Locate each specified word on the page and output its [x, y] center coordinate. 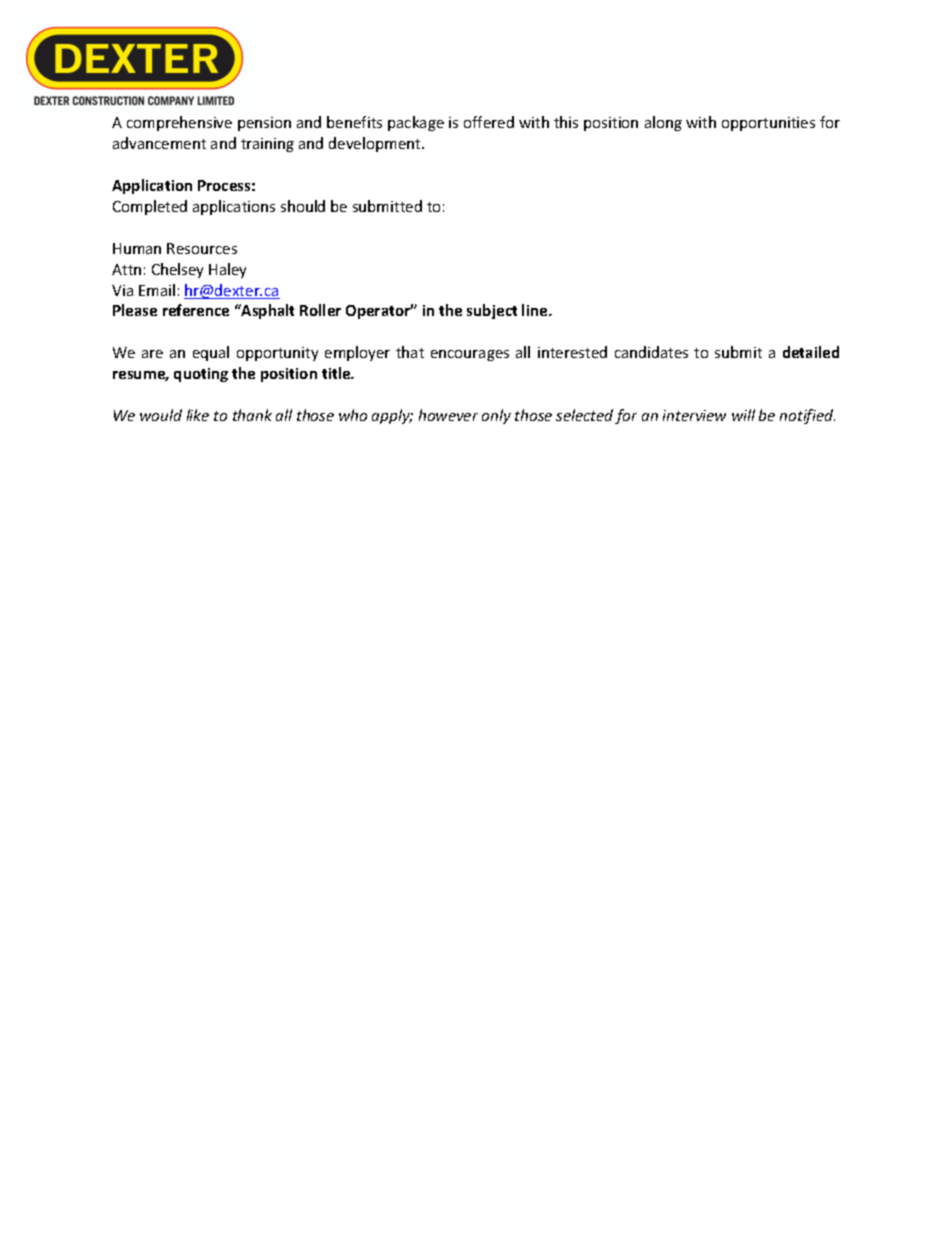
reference [196, 310]
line [536, 310]
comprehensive [179, 123]
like [198, 415]
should [303, 206]
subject [492, 311]
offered [489, 122]
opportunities [768, 124]
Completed [150, 207]
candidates [651, 352]
